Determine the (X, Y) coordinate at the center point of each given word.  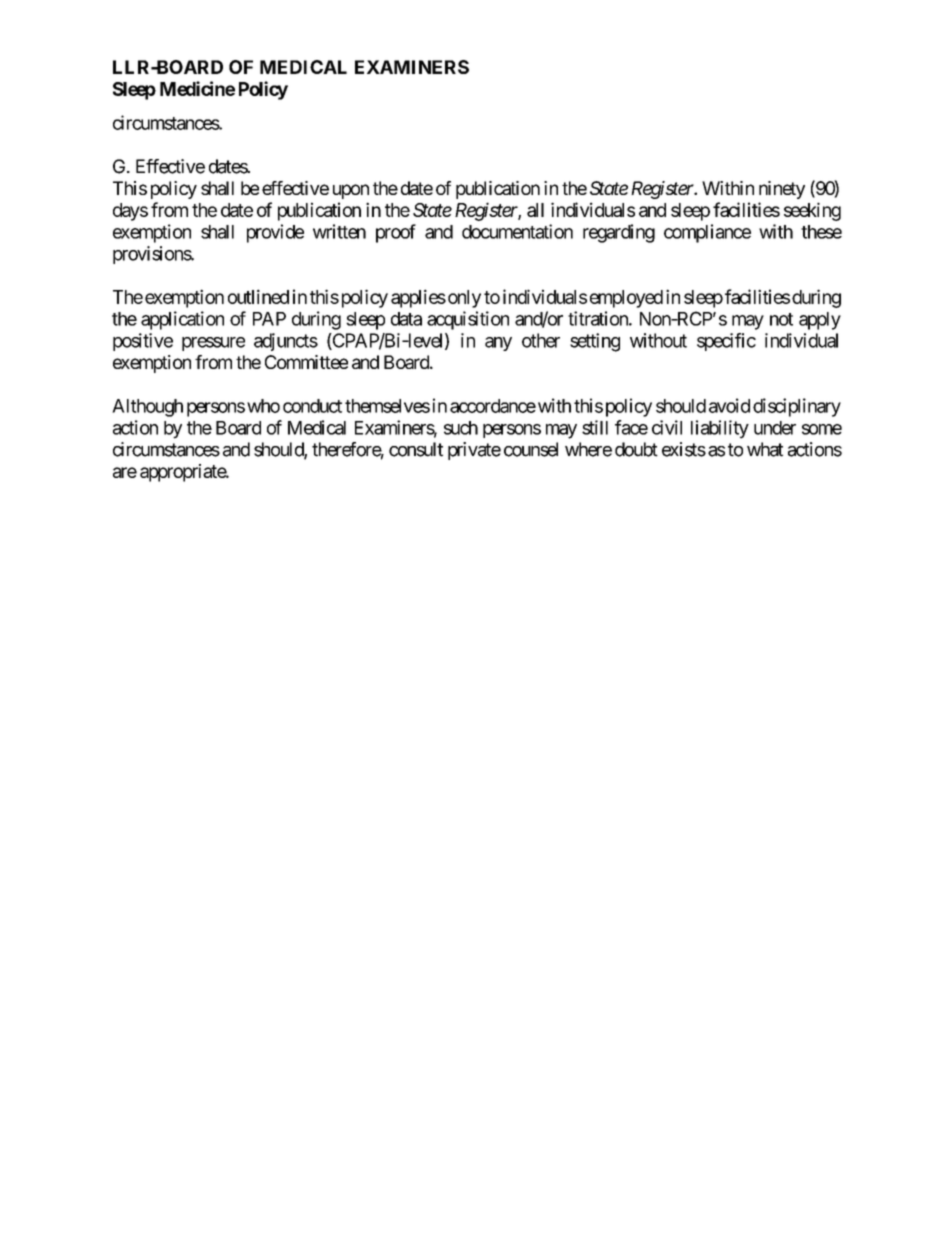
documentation (517, 231)
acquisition (468, 320)
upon (351, 191)
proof (396, 233)
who (263, 406)
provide (275, 233)
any (498, 344)
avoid (729, 405)
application (182, 320)
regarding (619, 233)
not (781, 319)
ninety (782, 190)
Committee (306, 362)
